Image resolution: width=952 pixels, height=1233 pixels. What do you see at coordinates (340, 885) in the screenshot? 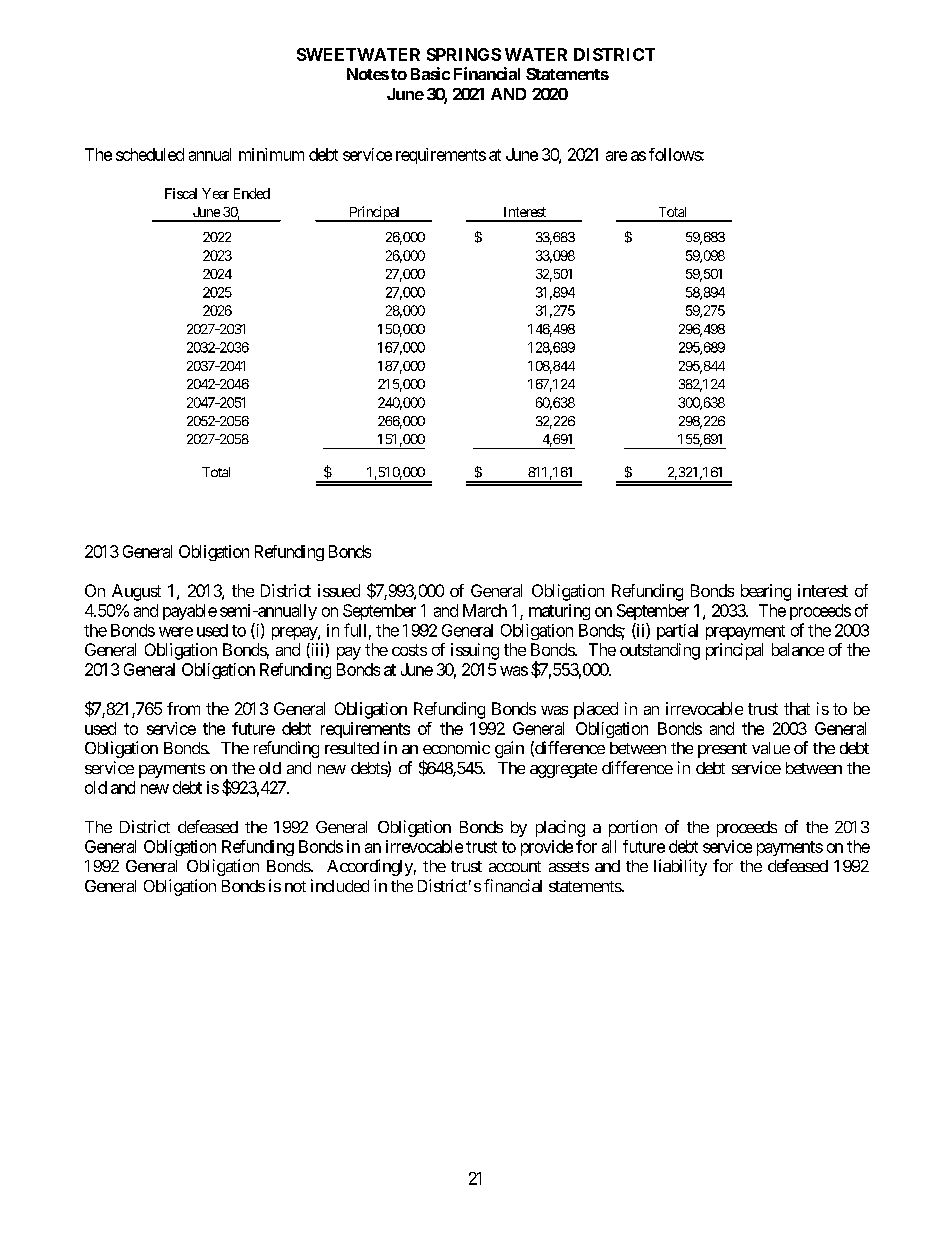
I see `included` at bounding box center [340, 885].
